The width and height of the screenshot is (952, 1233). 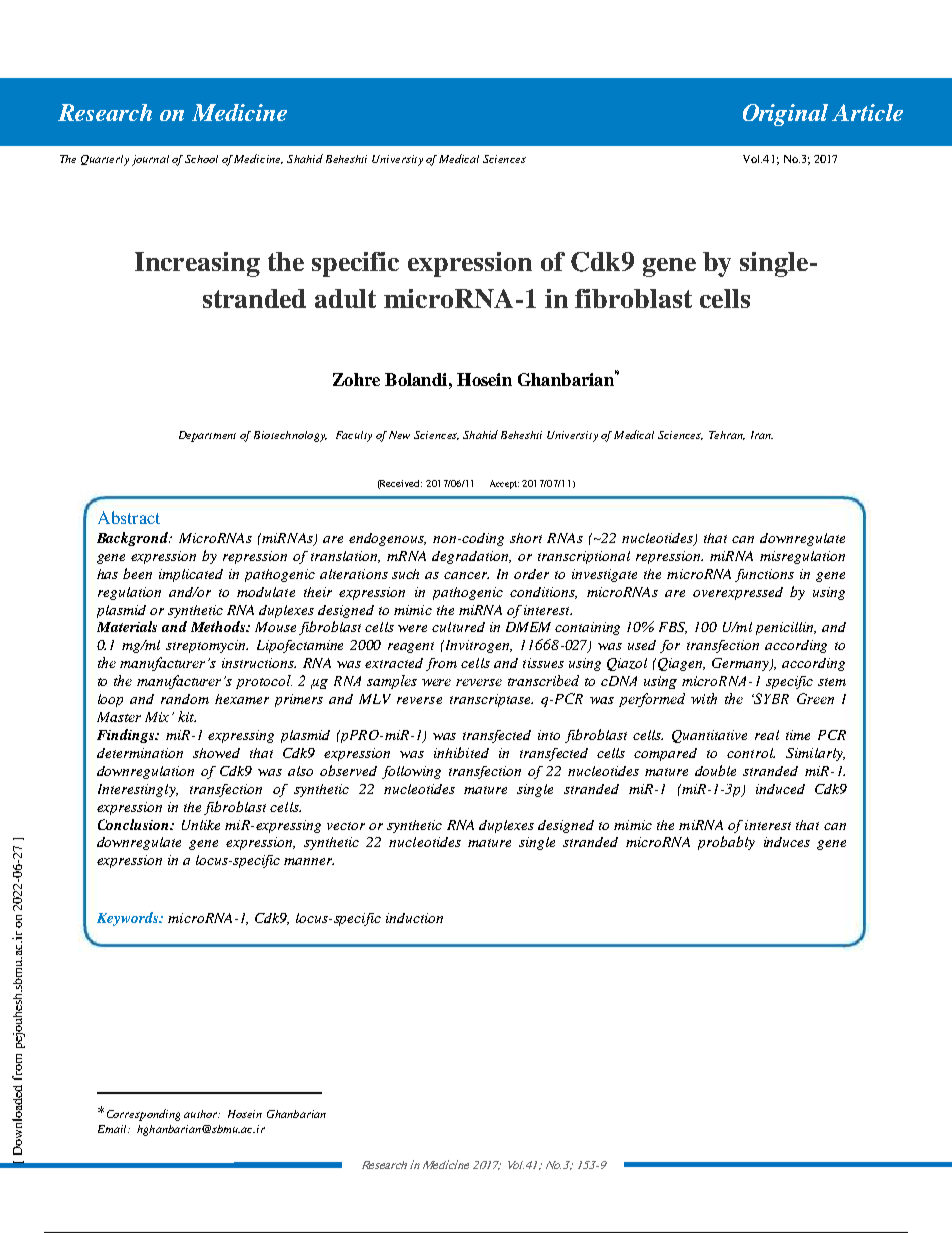 What do you see at coordinates (202, 1114) in the screenshot?
I see `author` at bounding box center [202, 1114].
